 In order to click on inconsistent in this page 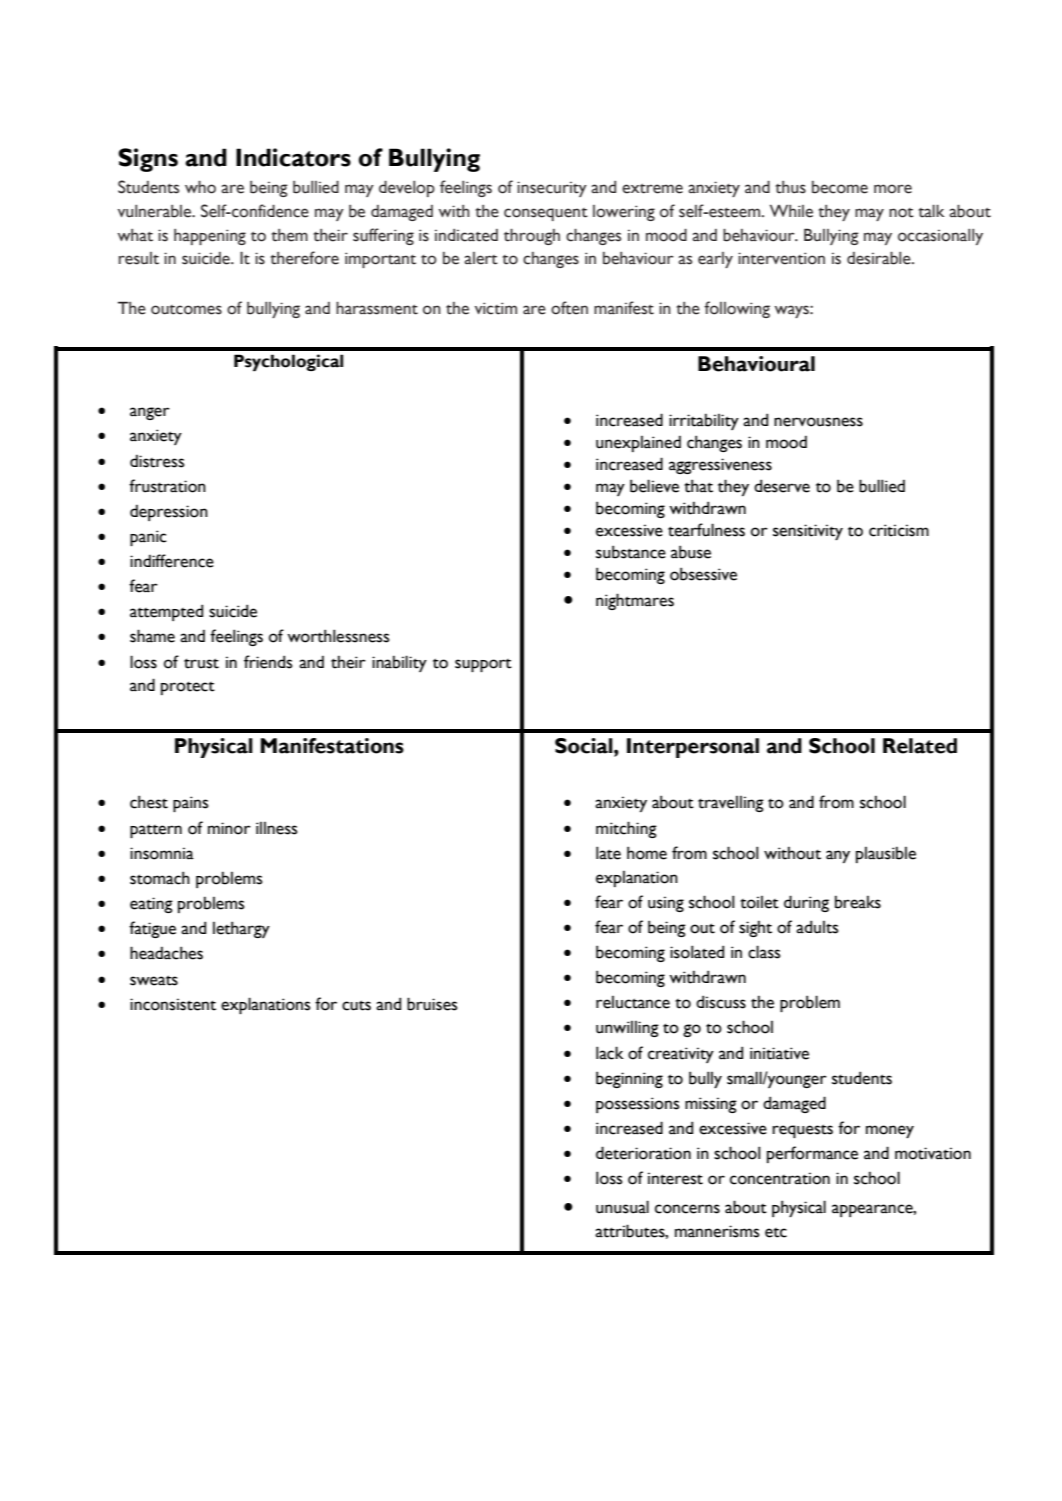, I will do `click(173, 1004)`.
